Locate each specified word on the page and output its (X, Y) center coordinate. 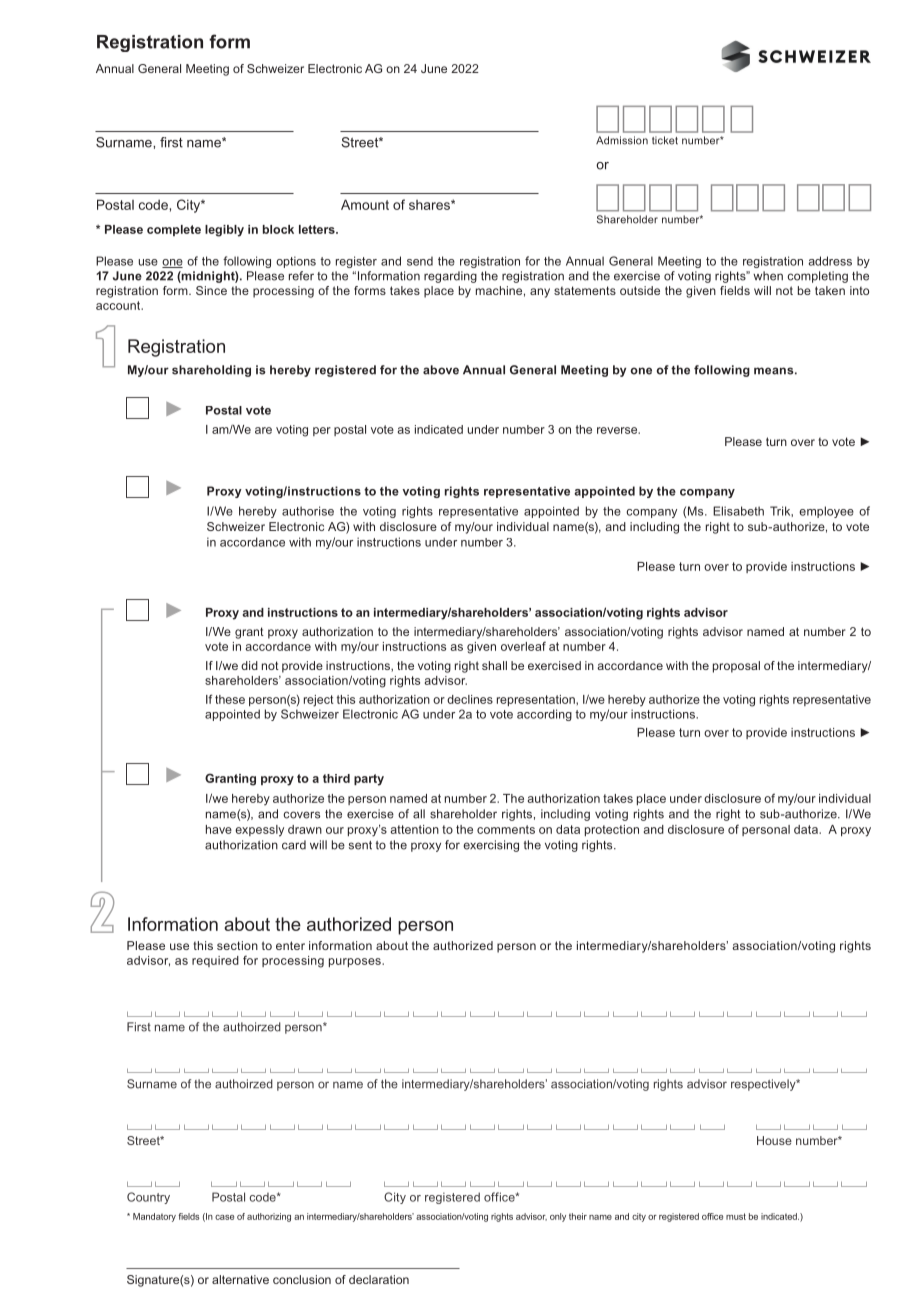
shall (494, 665)
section (237, 945)
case (224, 1217)
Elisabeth (738, 511)
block (278, 229)
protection (612, 830)
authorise (308, 511)
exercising (491, 846)
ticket (665, 140)
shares (430, 205)
